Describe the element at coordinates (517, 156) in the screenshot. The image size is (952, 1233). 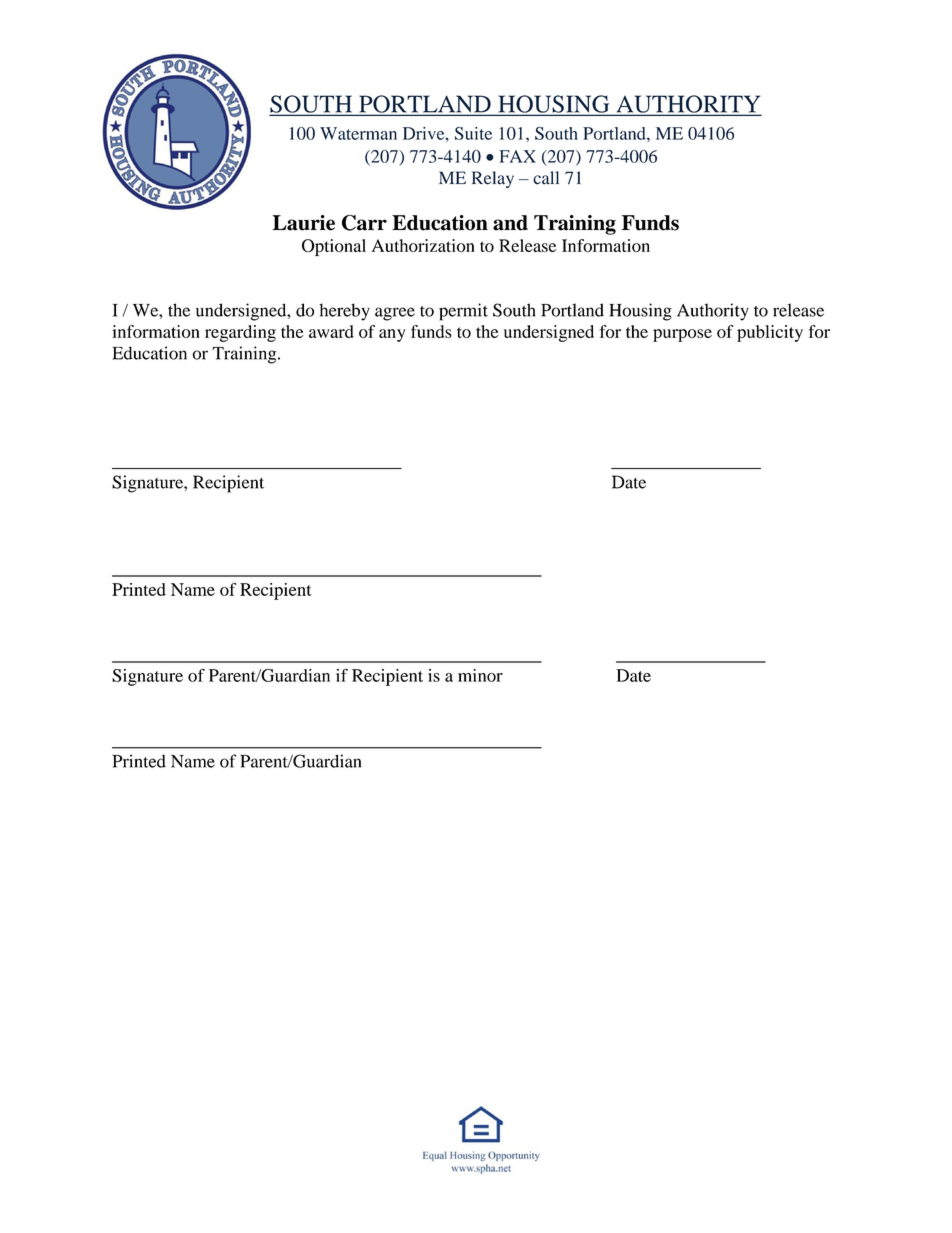
I see `FAX` at that location.
